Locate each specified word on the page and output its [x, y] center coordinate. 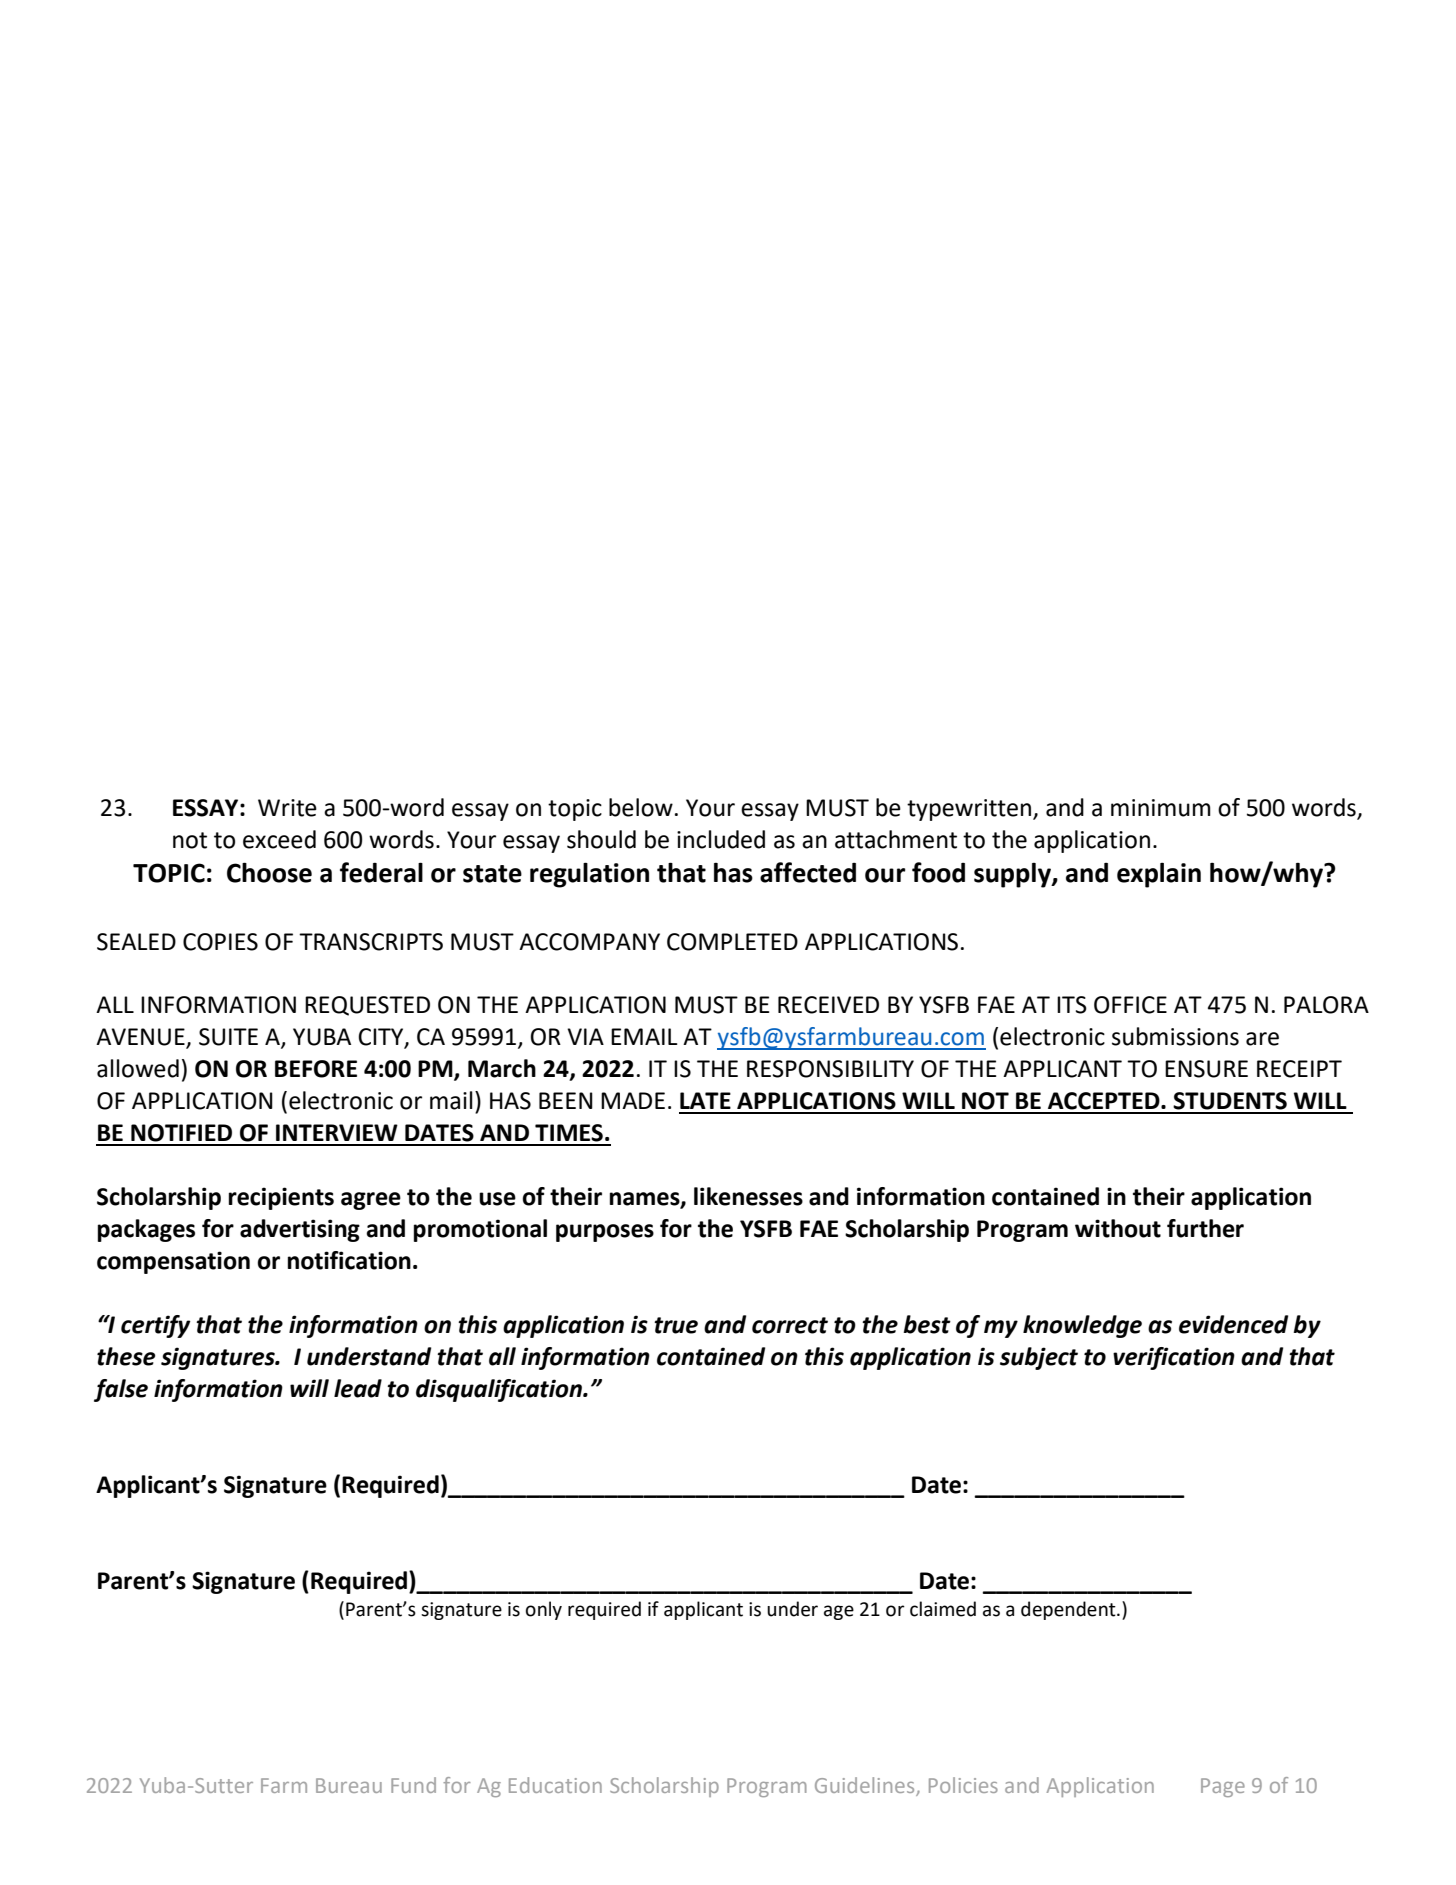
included [721, 839]
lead [358, 1388]
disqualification [500, 1390]
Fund [413, 1785]
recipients [281, 1198]
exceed [279, 839]
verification [1174, 1358]
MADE [633, 1100]
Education [555, 1785]
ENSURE [1206, 1069]
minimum [1161, 808]
